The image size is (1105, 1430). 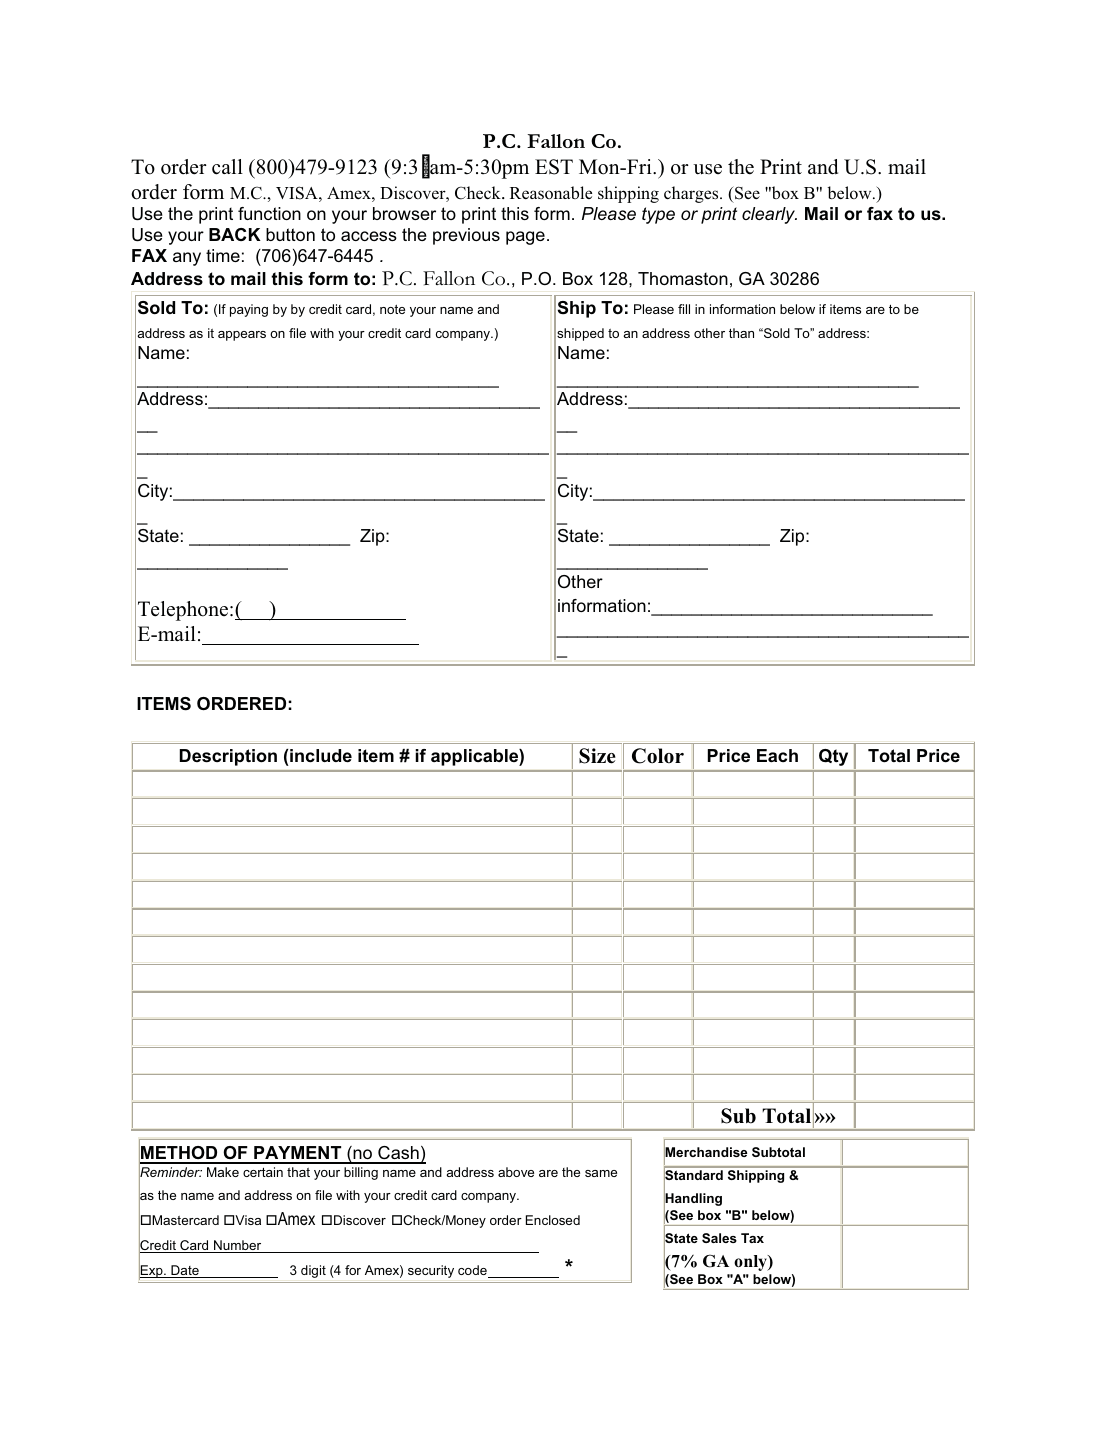 I want to click on function, so click(x=269, y=213).
